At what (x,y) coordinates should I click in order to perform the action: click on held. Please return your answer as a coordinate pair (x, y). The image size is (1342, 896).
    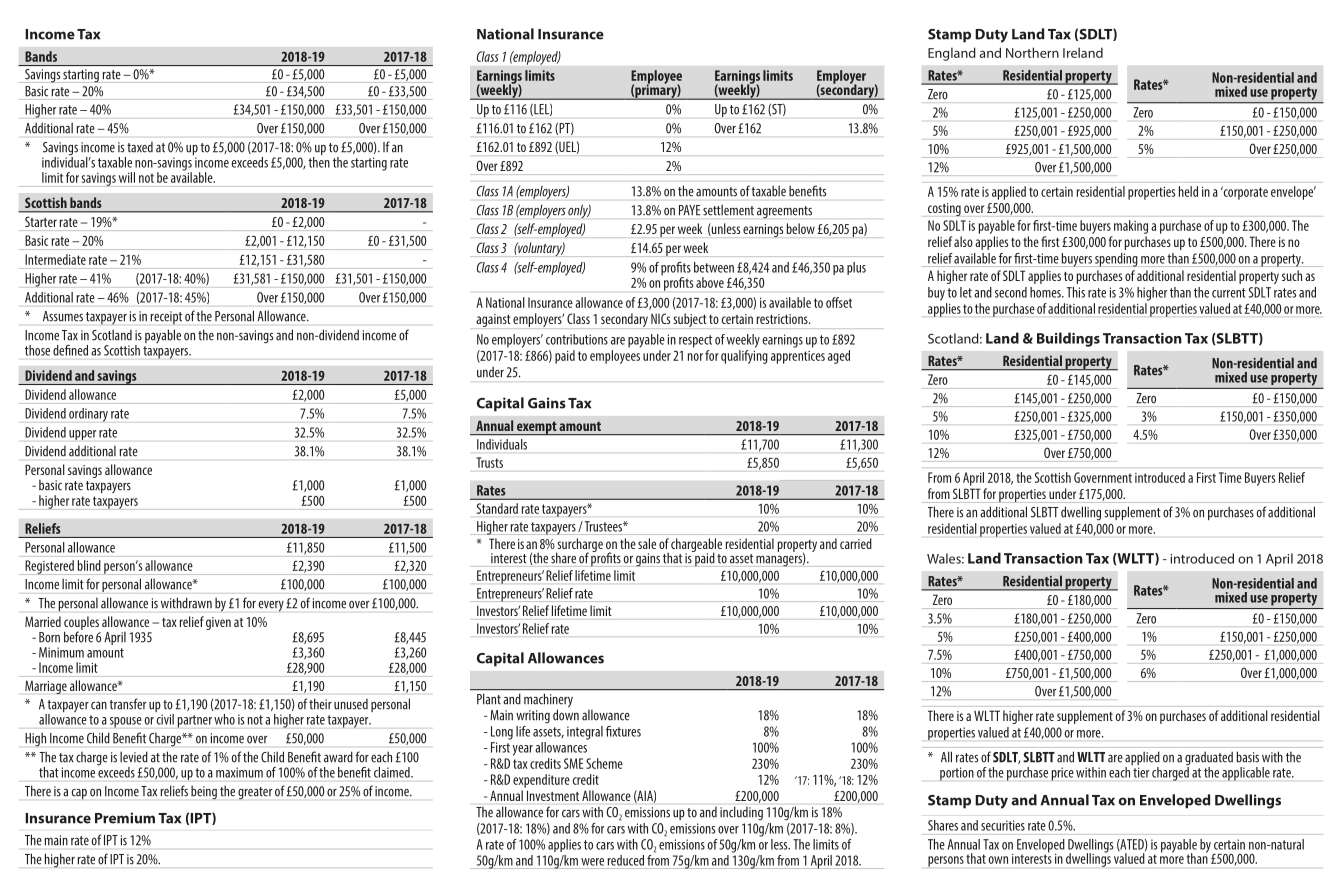
    Looking at the image, I should click on (1188, 191).
